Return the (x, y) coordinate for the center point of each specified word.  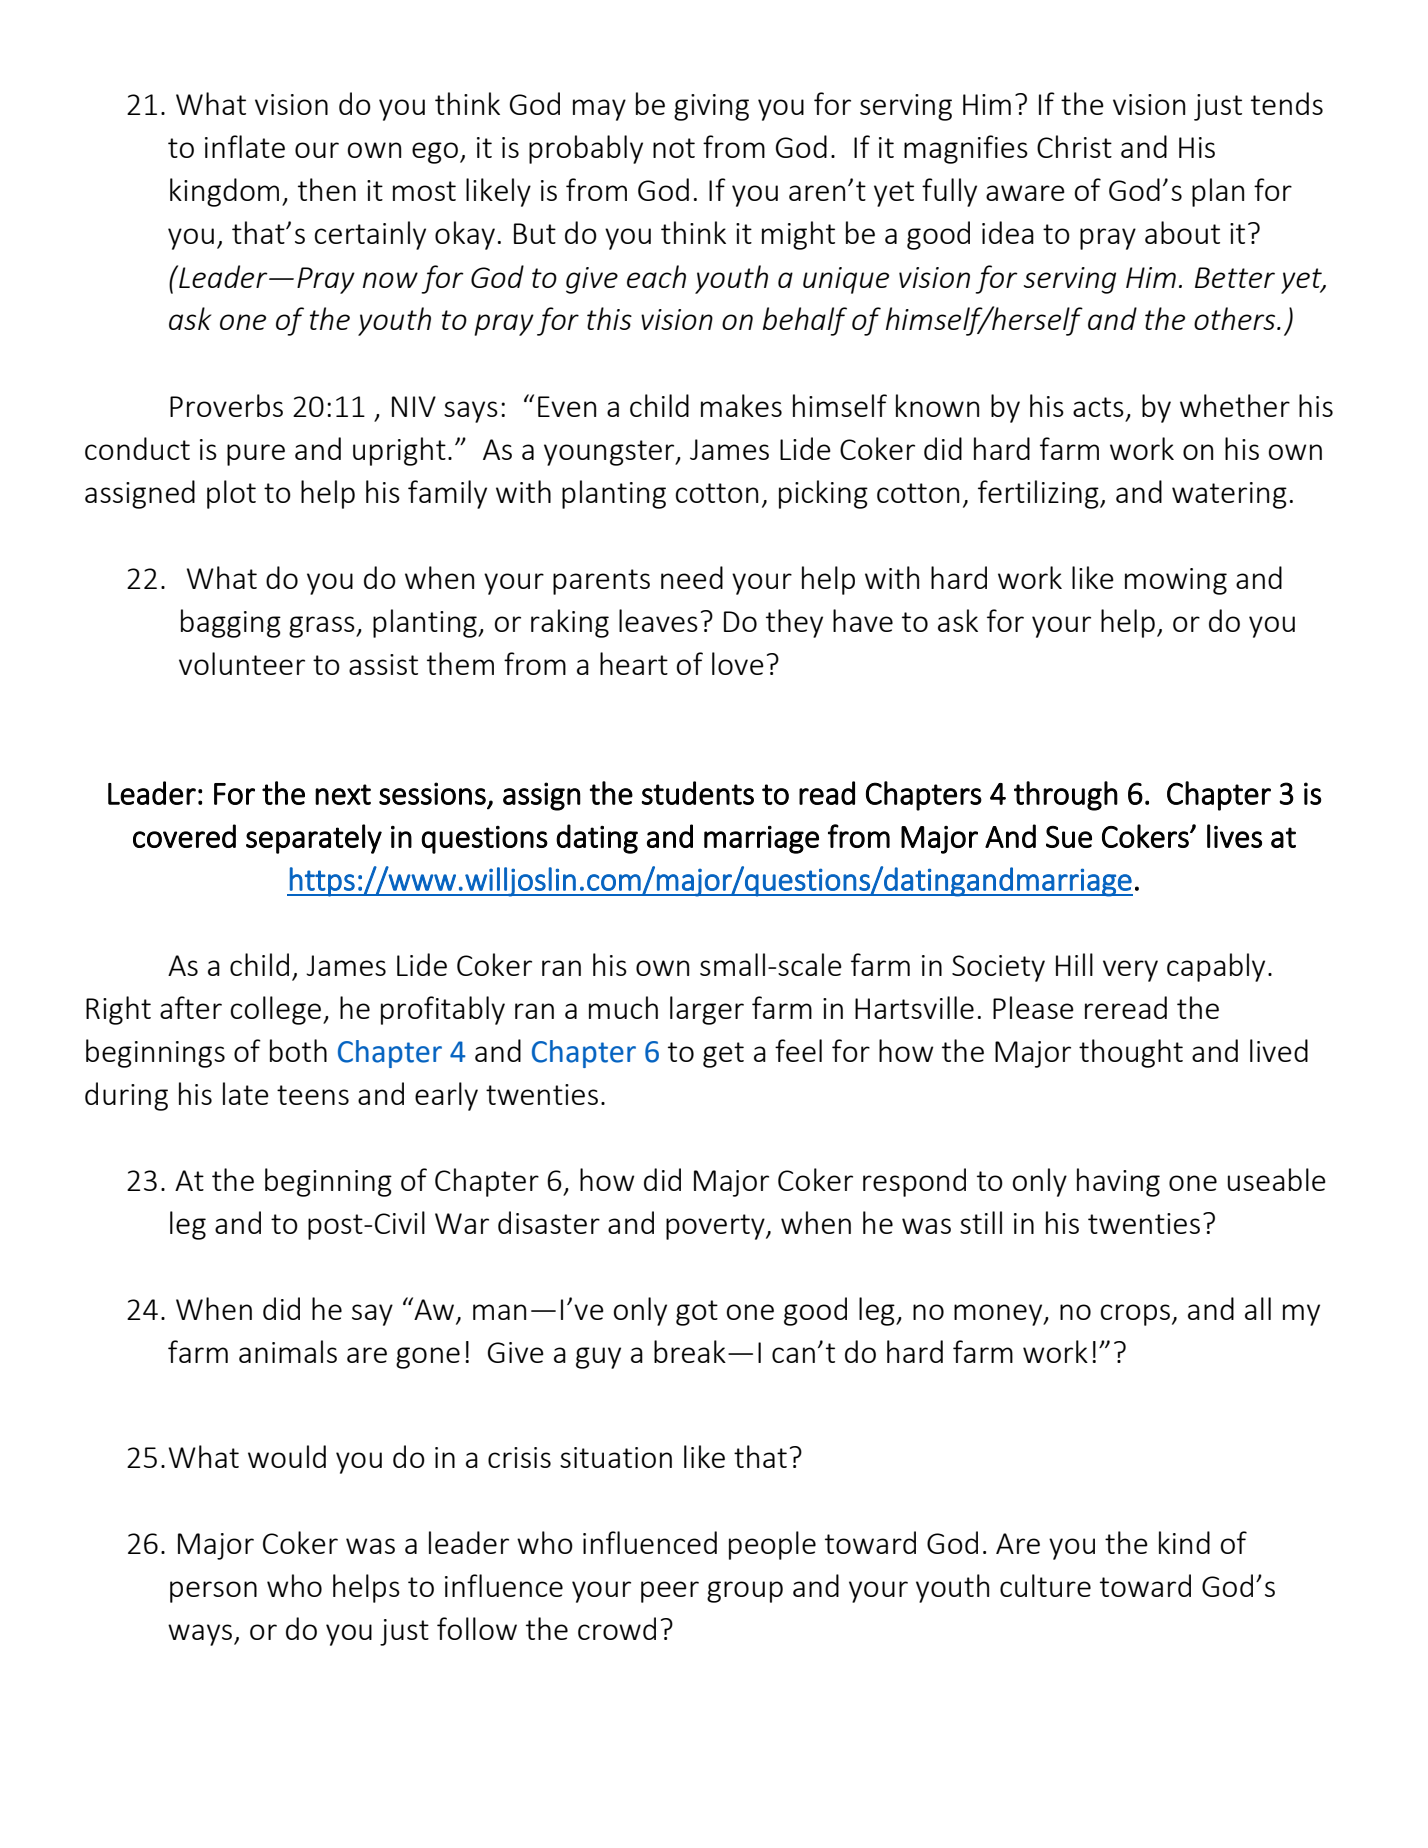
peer (670, 1592)
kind (1184, 1542)
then (327, 189)
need (692, 577)
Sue (1069, 837)
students (697, 793)
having (1118, 1182)
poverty (716, 1227)
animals (288, 1351)
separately (314, 839)
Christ (1074, 146)
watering (1229, 495)
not (674, 148)
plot (231, 494)
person (213, 1592)
